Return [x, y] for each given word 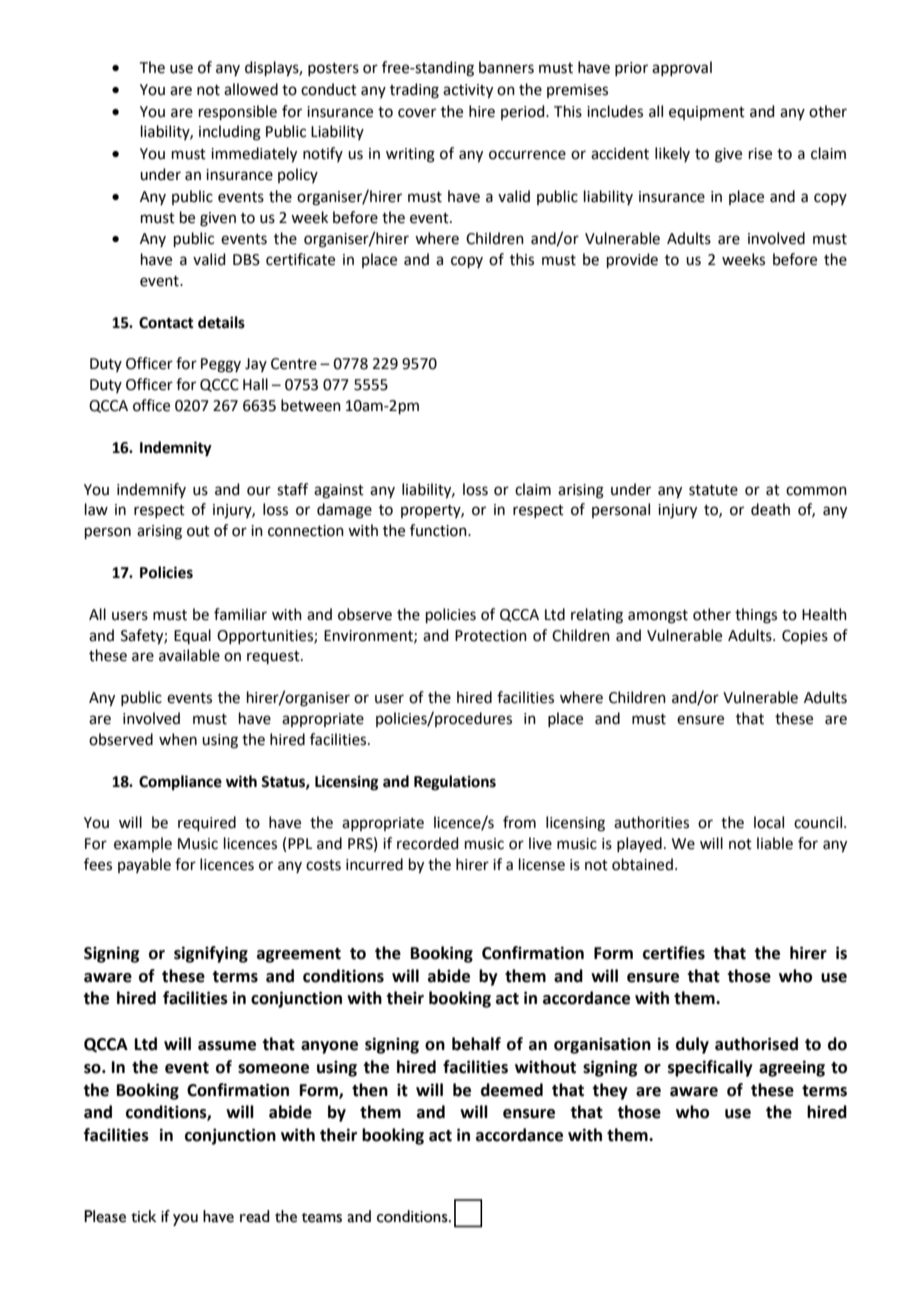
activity [468, 91]
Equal [192, 636]
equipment [707, 113]
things [756, 616]
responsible [238, 112]
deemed [512, 1090]
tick [144, 1216]
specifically [710, 1068]
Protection [491, 636]
